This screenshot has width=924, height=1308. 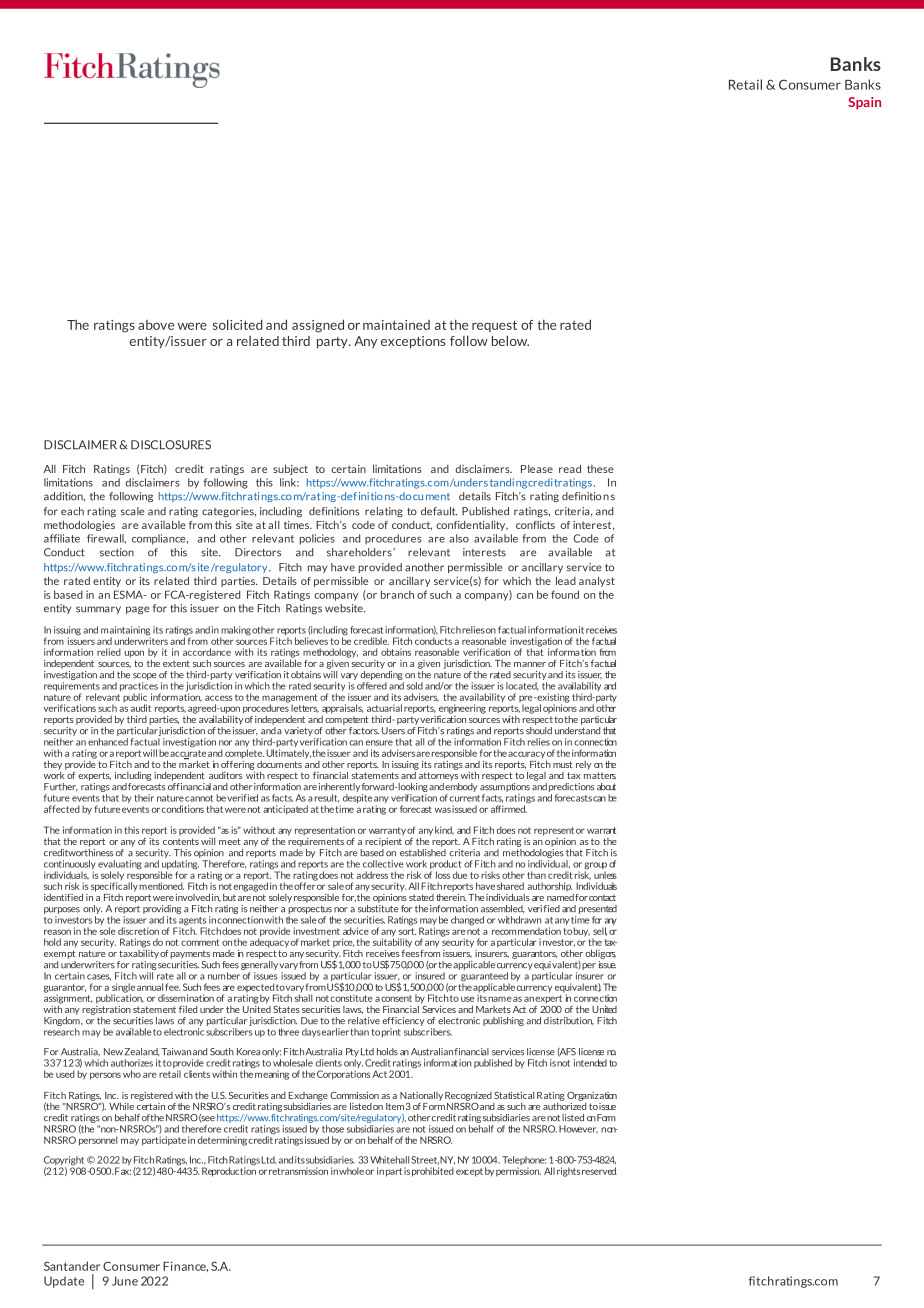 I want to click on Spain, so click(x=864, y=103).
